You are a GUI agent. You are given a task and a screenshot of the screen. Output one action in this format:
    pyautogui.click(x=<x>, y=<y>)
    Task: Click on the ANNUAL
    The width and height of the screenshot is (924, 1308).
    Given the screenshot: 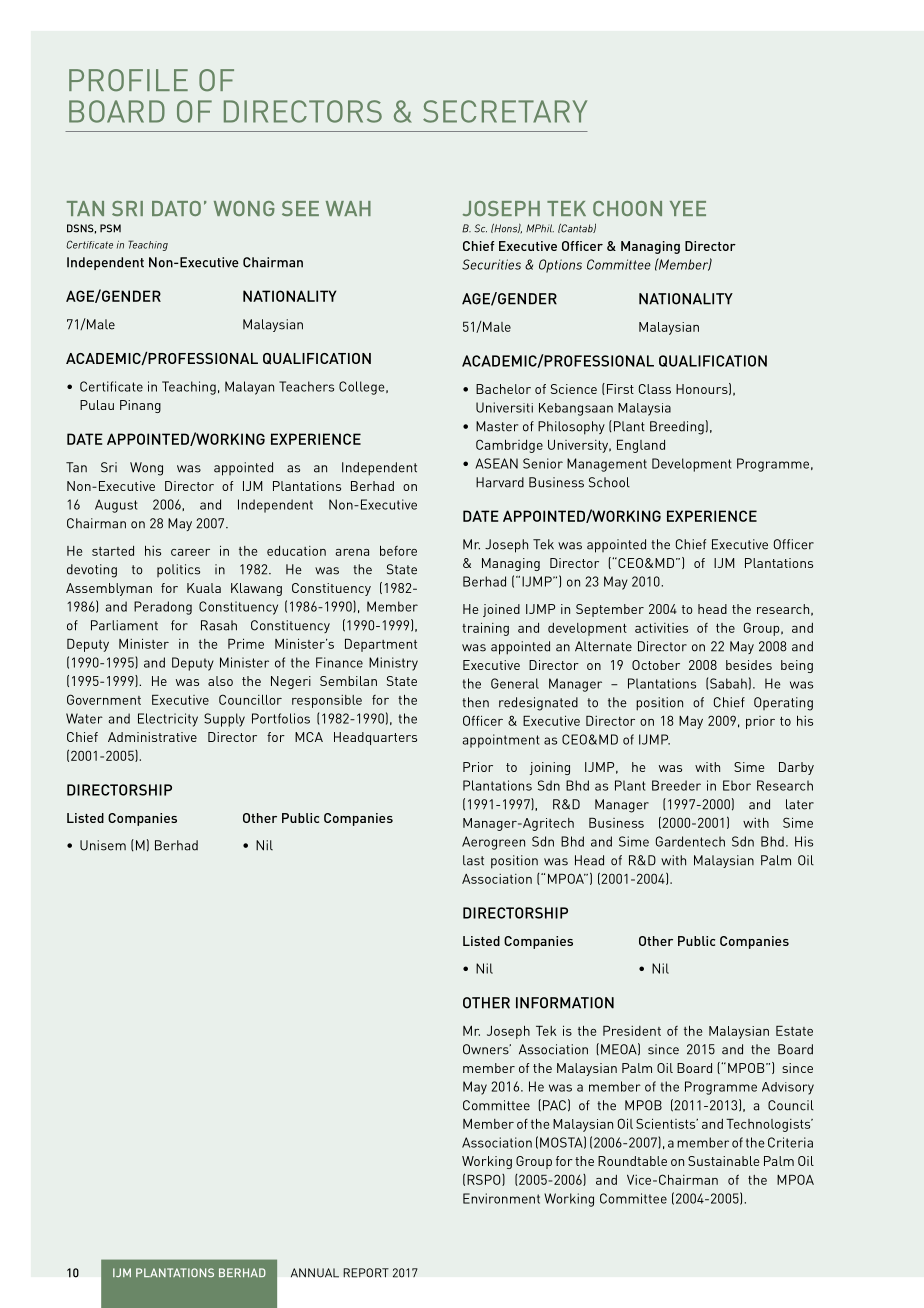 What is the action you would take?
    pyautogui.click(x=315, y=1273)
